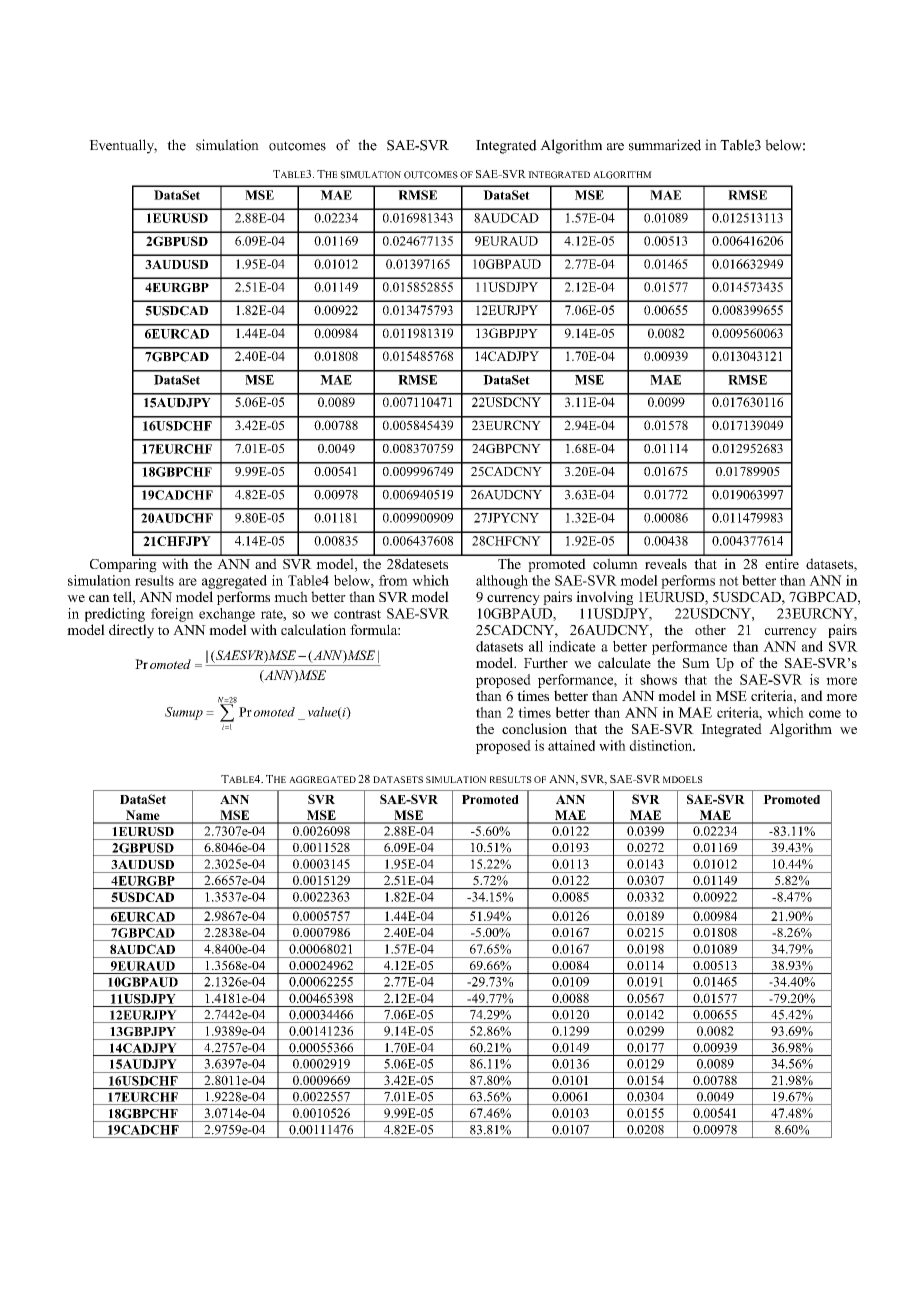 This screenshot has height=1308, width=924. What do you see at coordinates (604, 598) in the screenshot?
I see `involving` at bounding box center [604, 598].
